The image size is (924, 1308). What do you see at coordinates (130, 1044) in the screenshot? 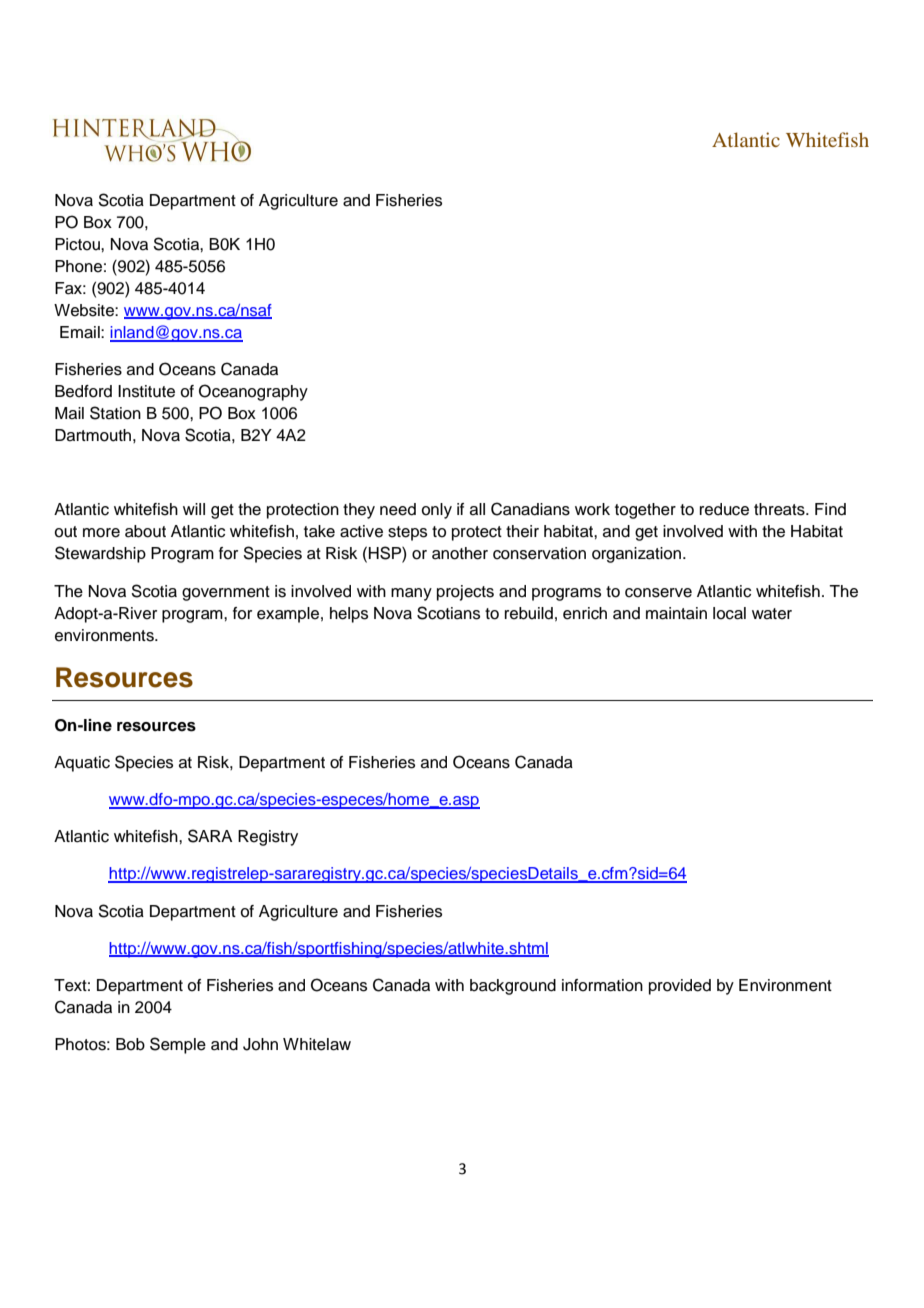
I see `Bob` at bounding box center [130, 1044].
